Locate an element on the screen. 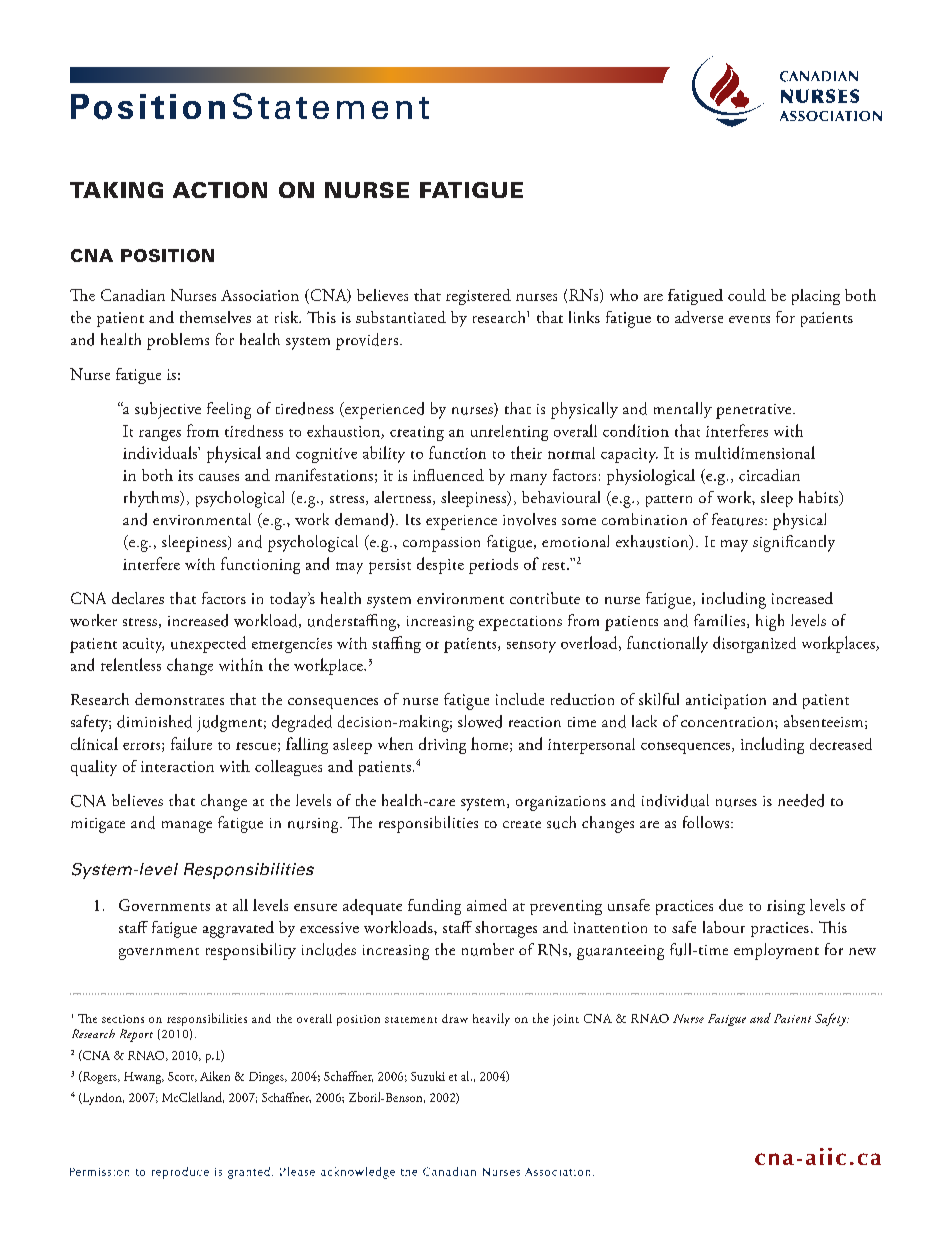 The image size is (952, 1233). TAKING is located at coordinates (116, 190).
